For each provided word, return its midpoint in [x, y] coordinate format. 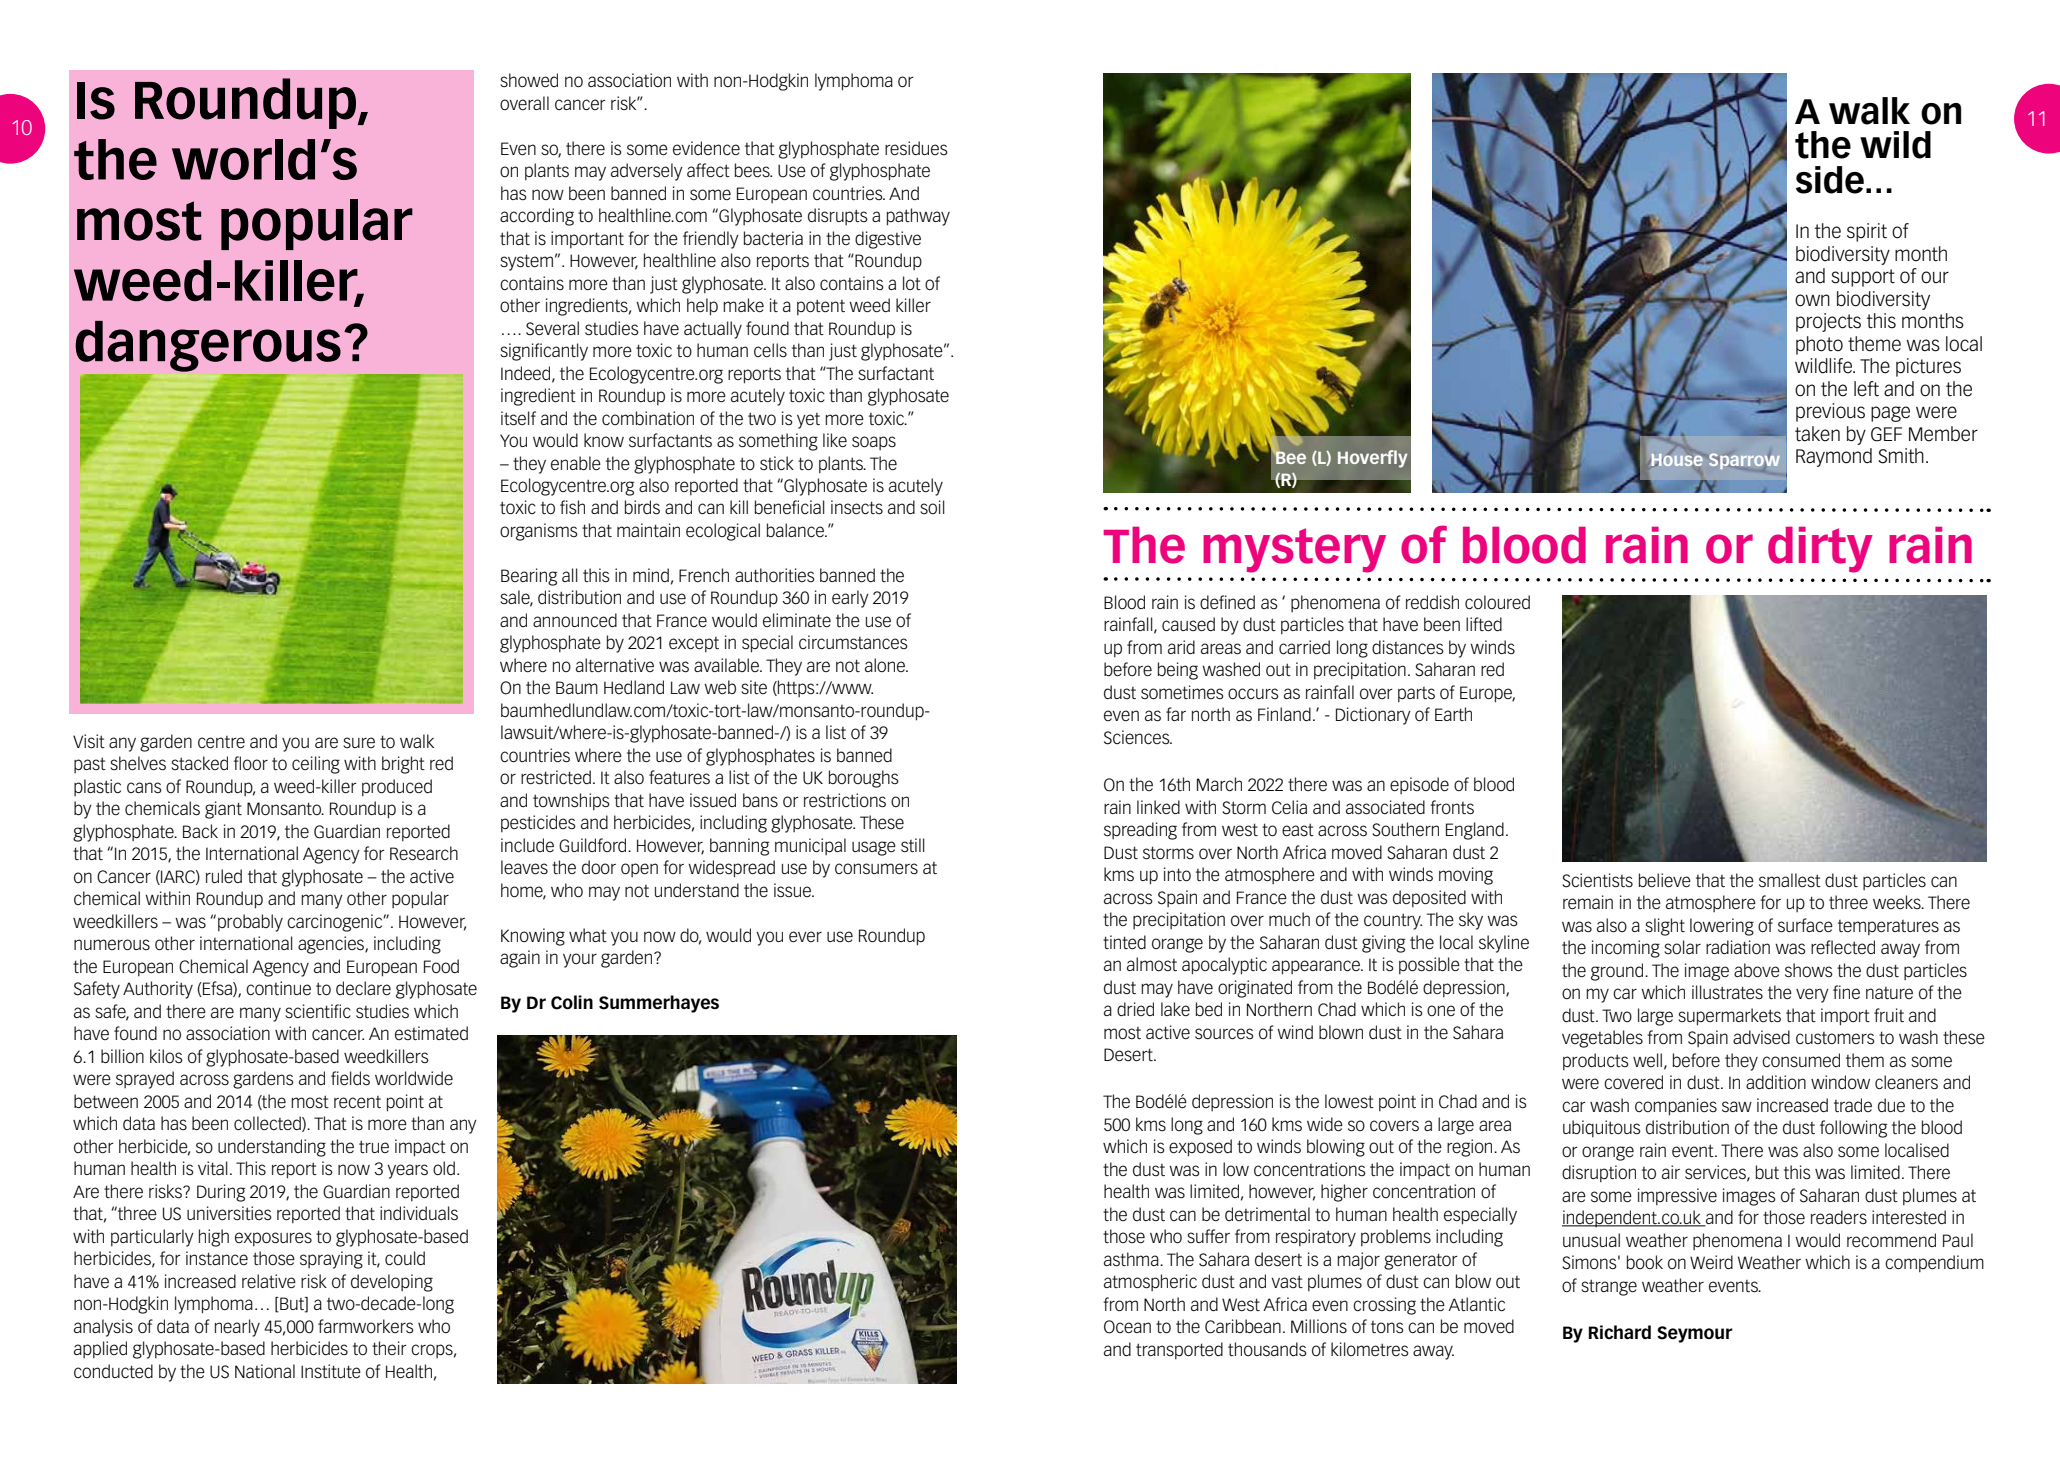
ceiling [316, 765]
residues [916, 148]
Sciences [1138, 737]
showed [529, 80]
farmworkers [366, 1326]
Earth [1453, 714]
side [1830, 180]
